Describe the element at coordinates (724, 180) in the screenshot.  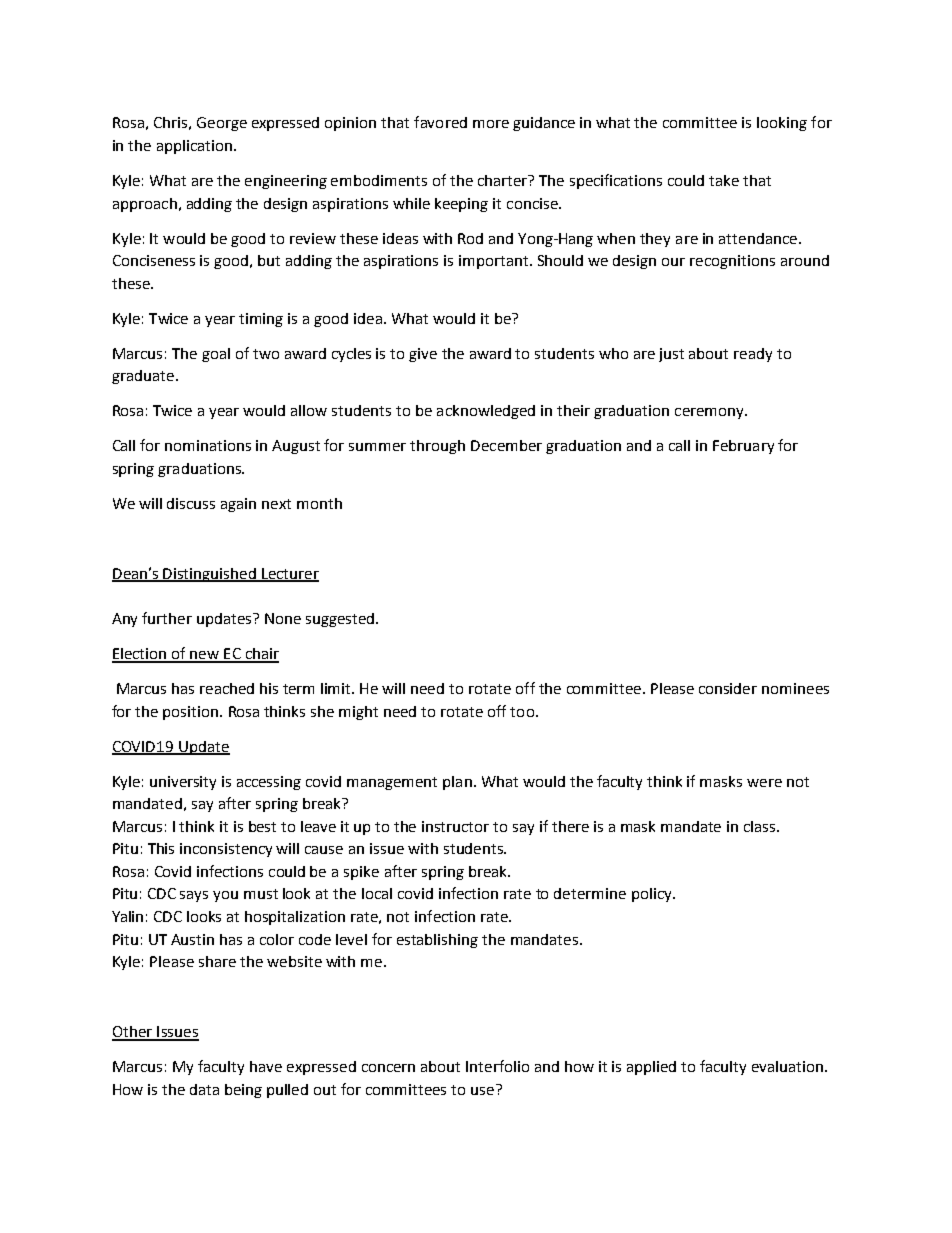
I see `take` at that location.
